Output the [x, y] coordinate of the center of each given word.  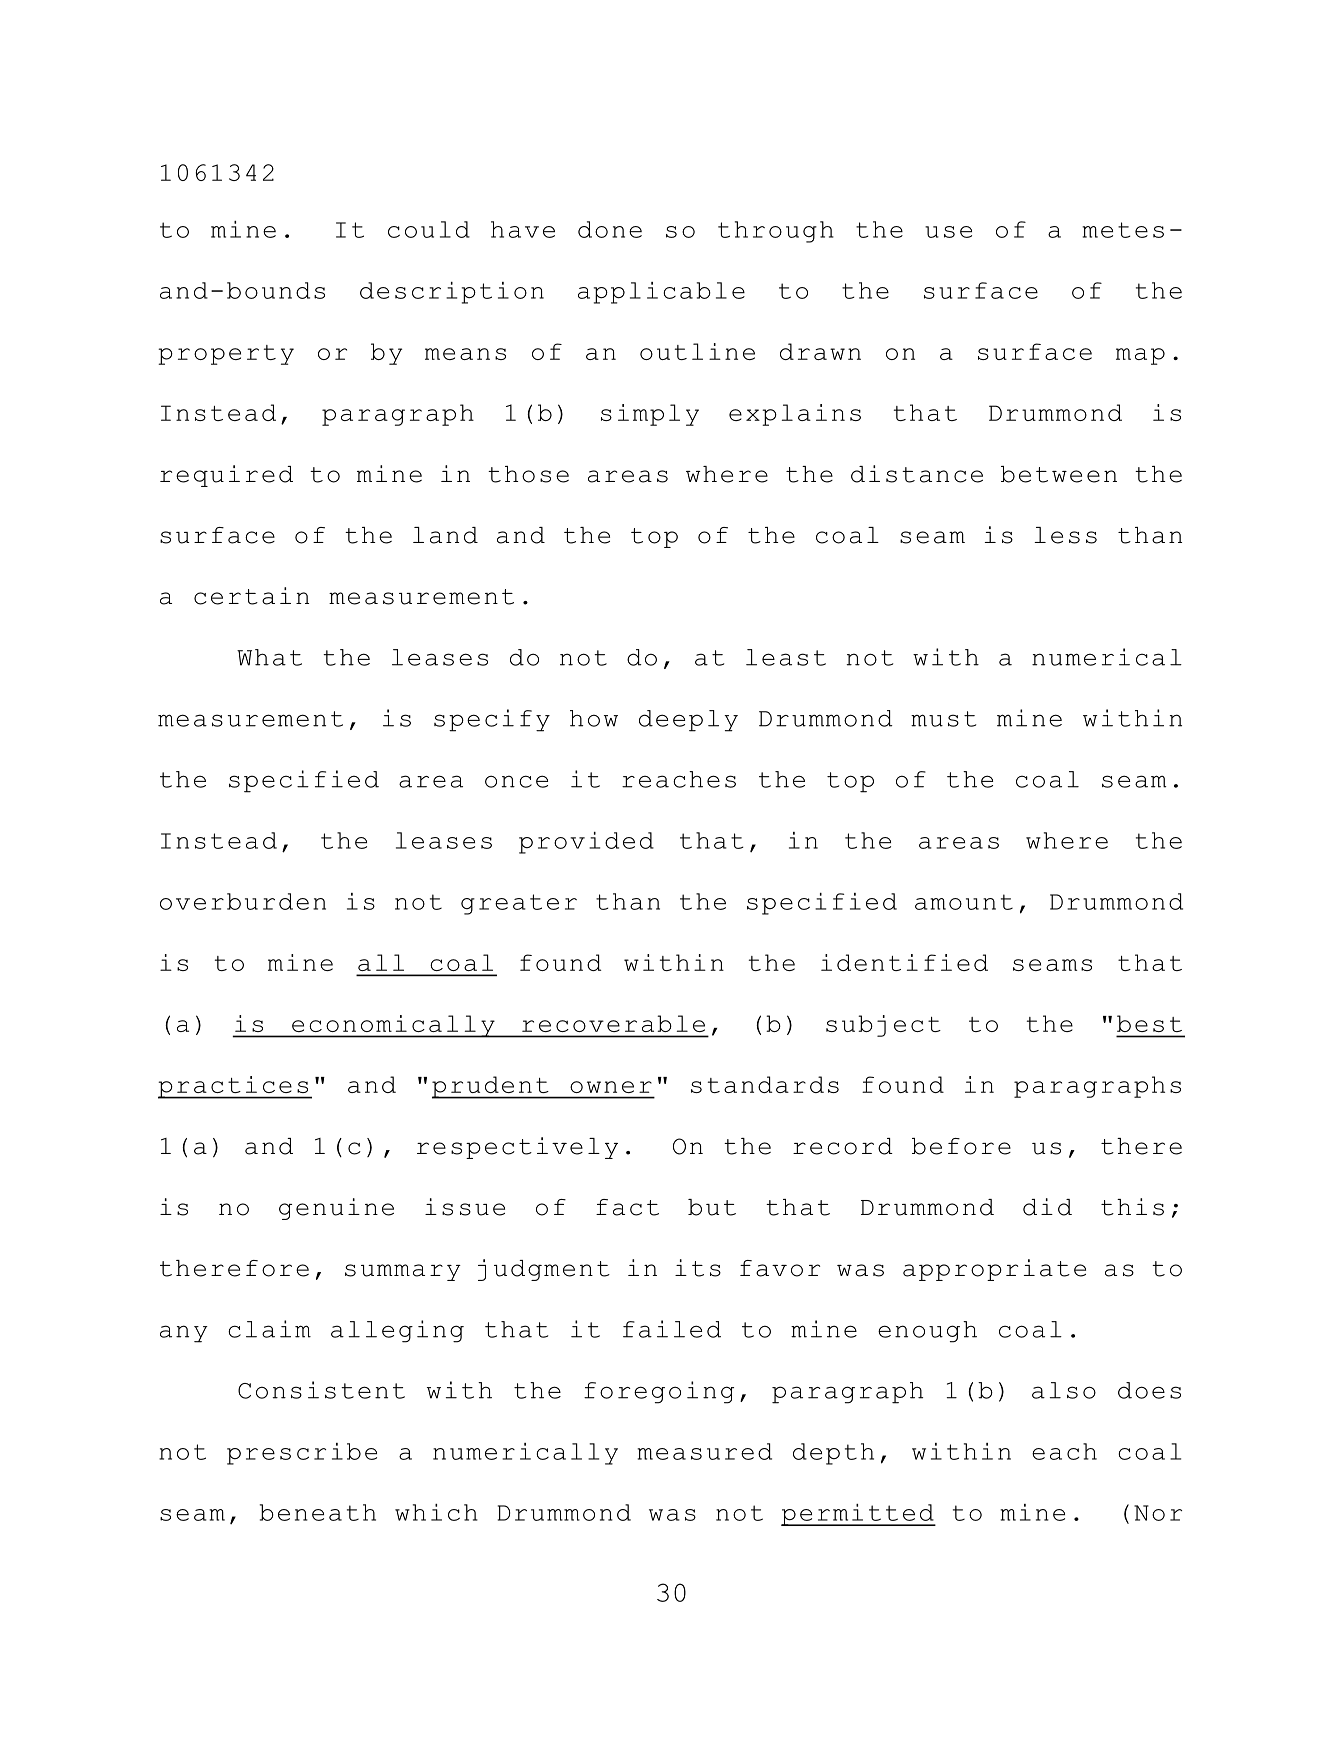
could [429, 229]
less [1065, 535]
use [948, 232]
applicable [661, 293]
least [786, 657]
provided [586, 843]
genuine [336, 1209]
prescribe [302, 1454]
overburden [243, 901]
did [1047, 1207]
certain [251, 596]
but [712, 1207]
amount [964, 902]
